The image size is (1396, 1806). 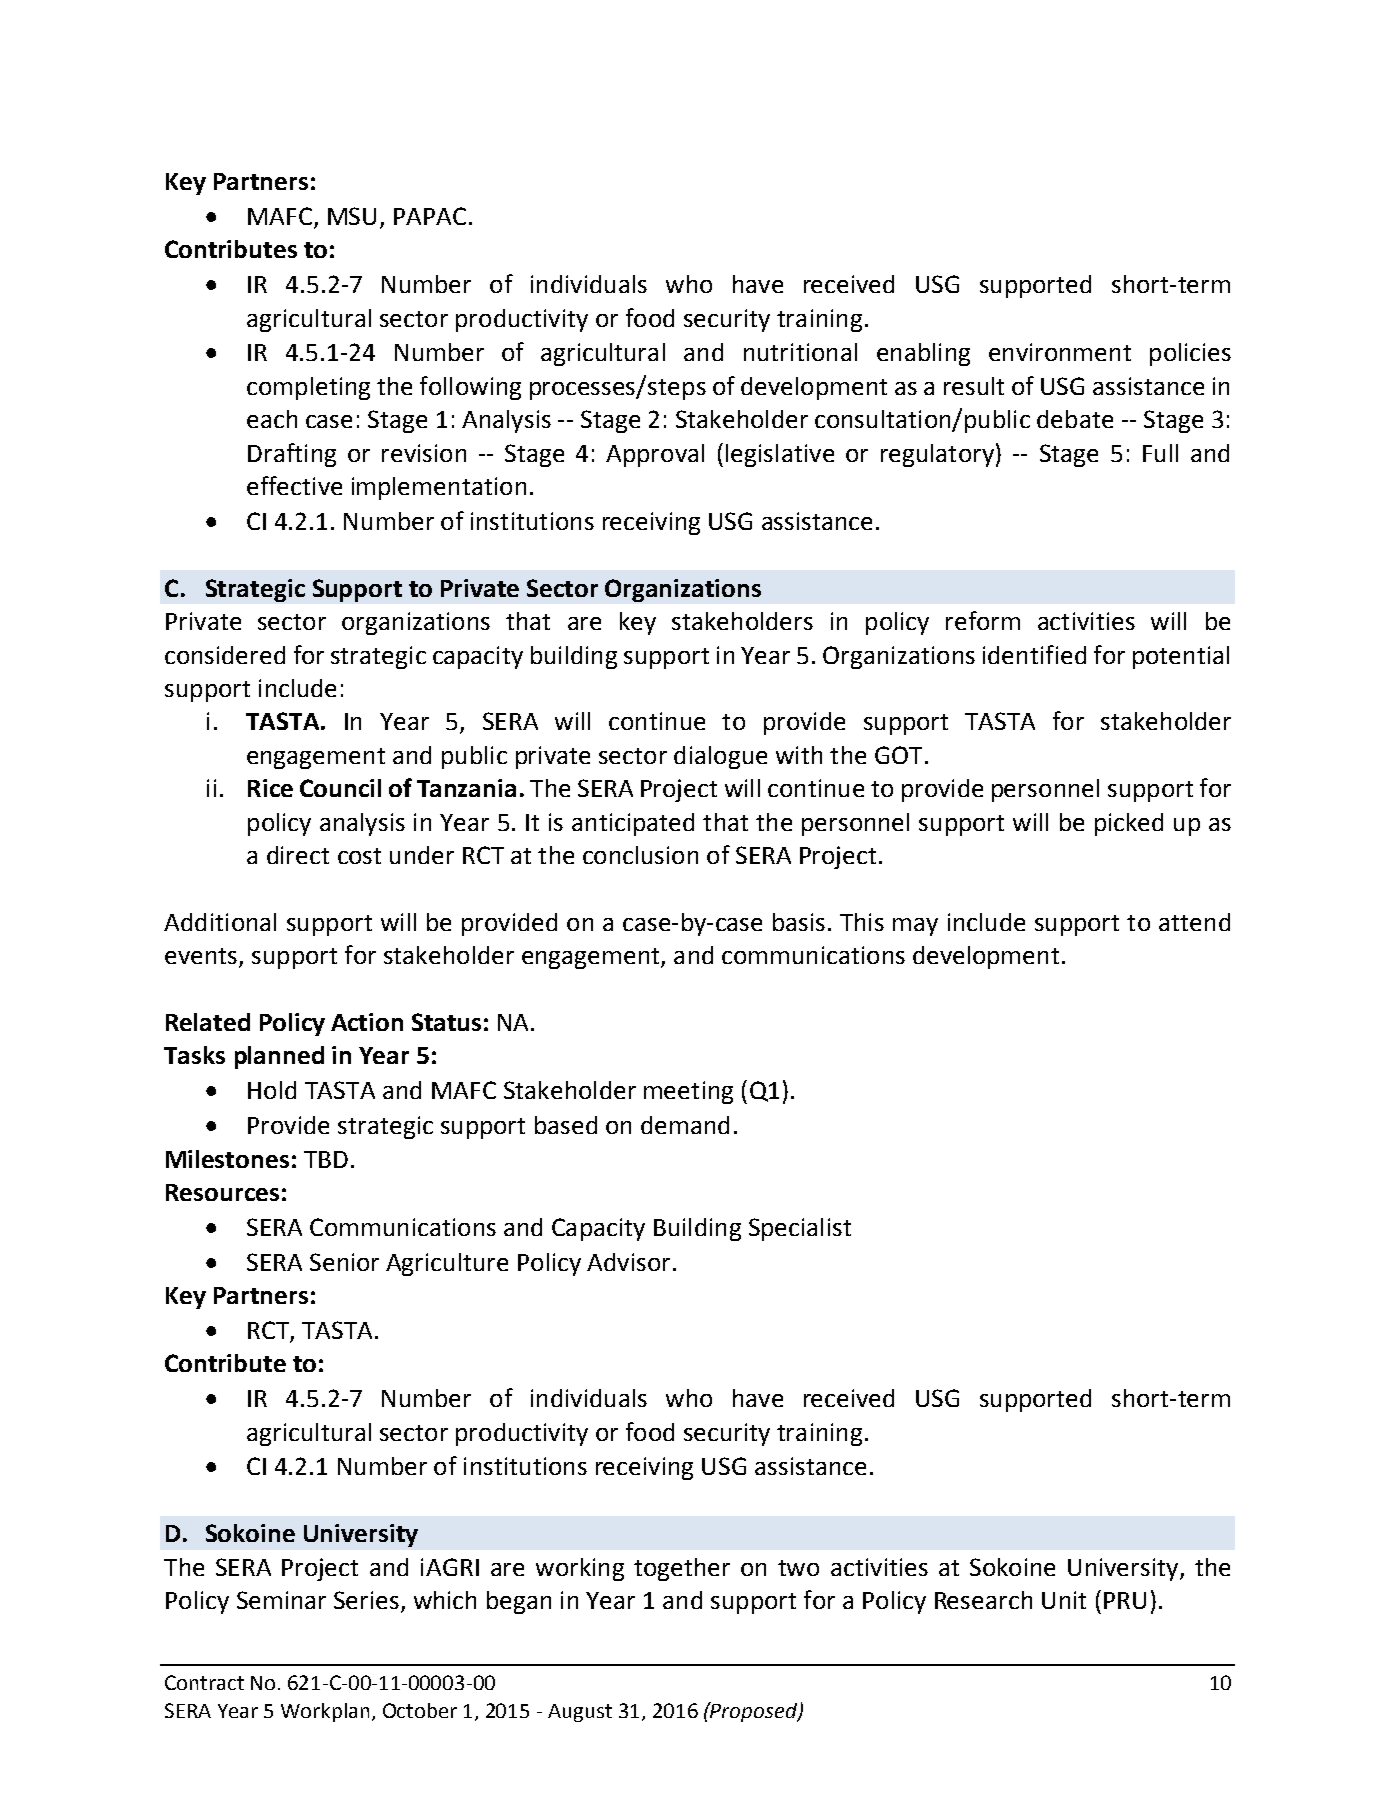 What do you see at coordinates (800, 352) in the document?
I see `nutritional` at bounding box center [800, 352].
